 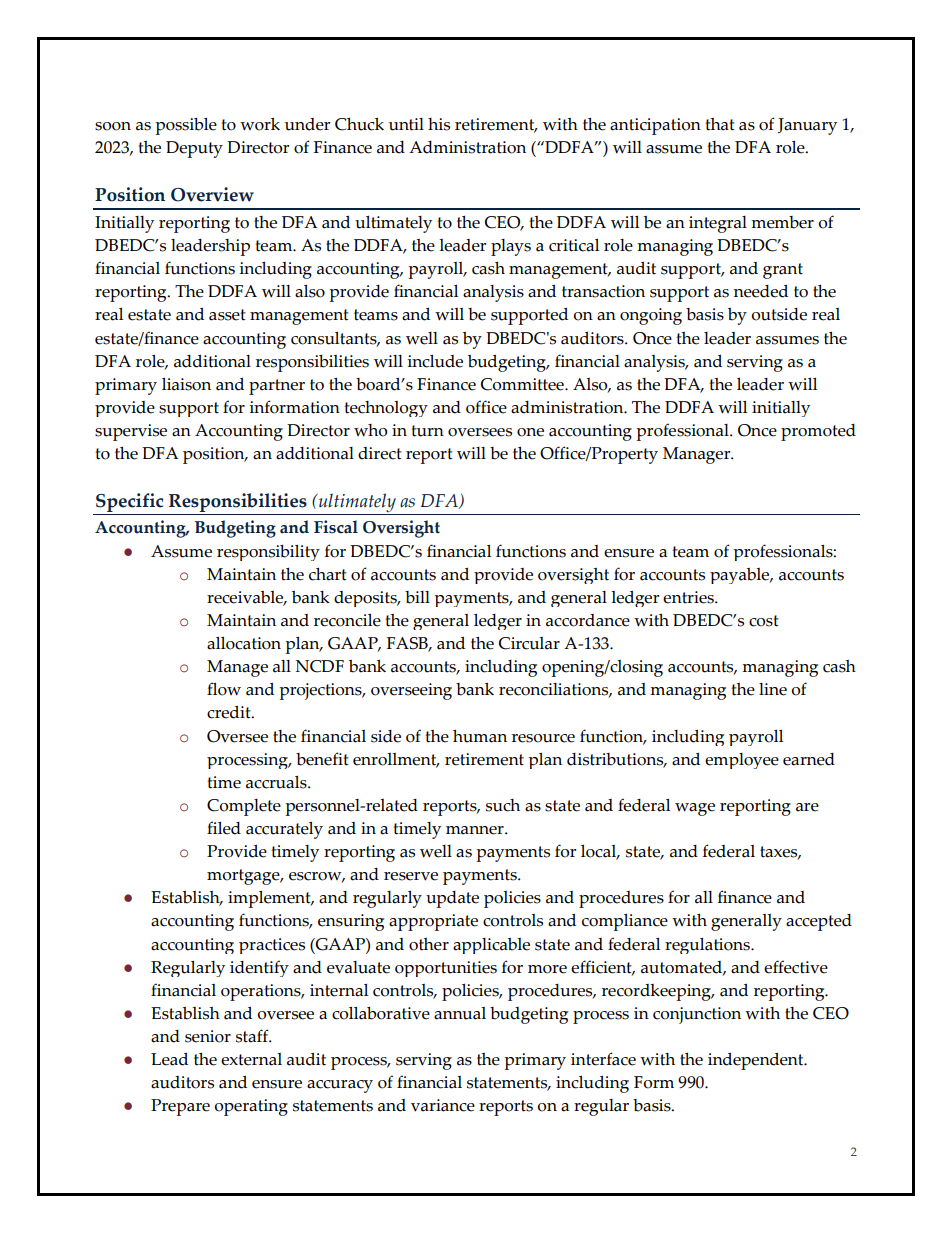 What do you see at coordinates (764, 621) in the screenshot?
I see `cost` at bounding box center [764, 621].
